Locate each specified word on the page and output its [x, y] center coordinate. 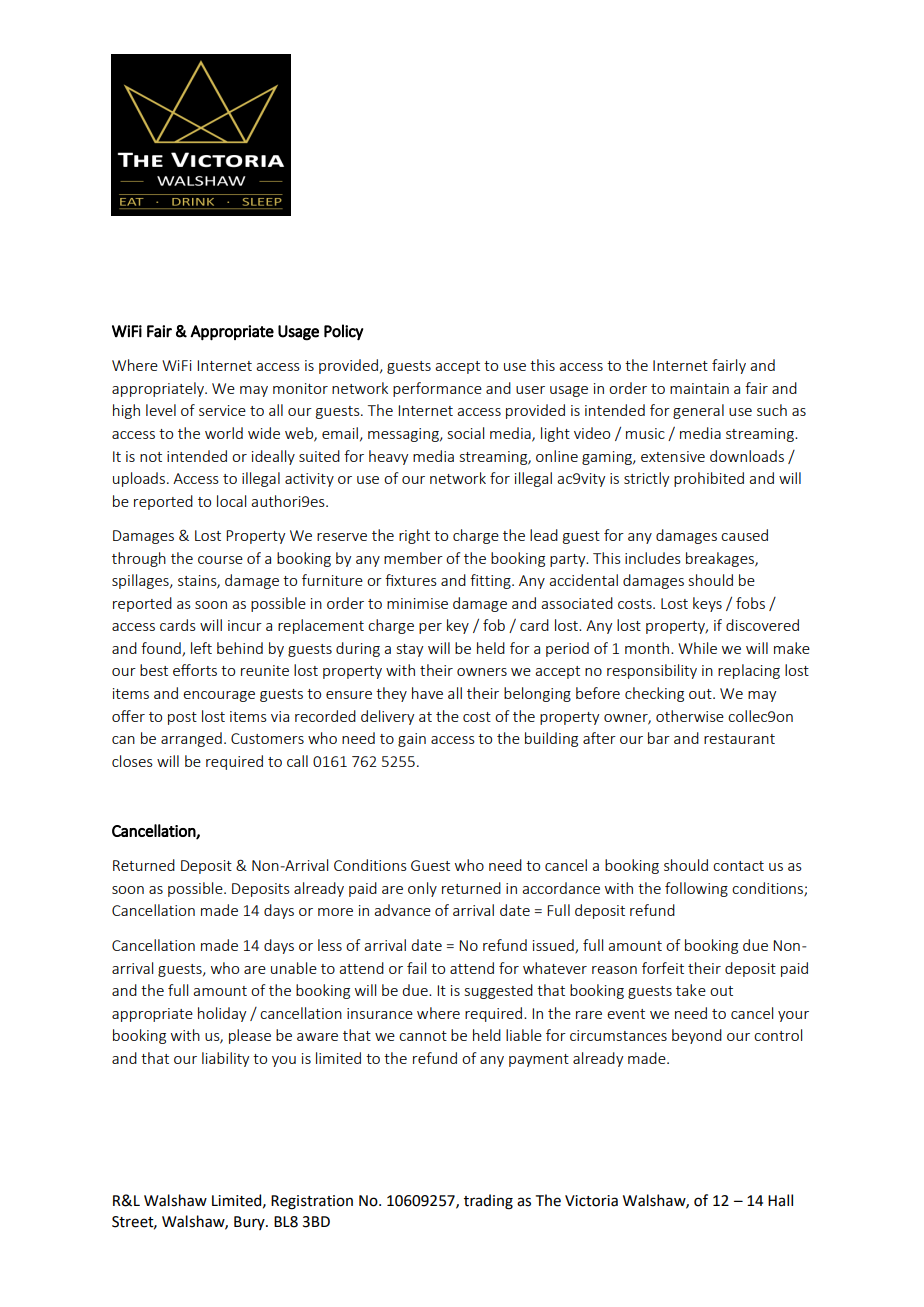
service [222, 410]
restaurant [739, 739]
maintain [699, 388]
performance [437, 389]
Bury [250, 1223]
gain [412, 740]
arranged [191, 739]
